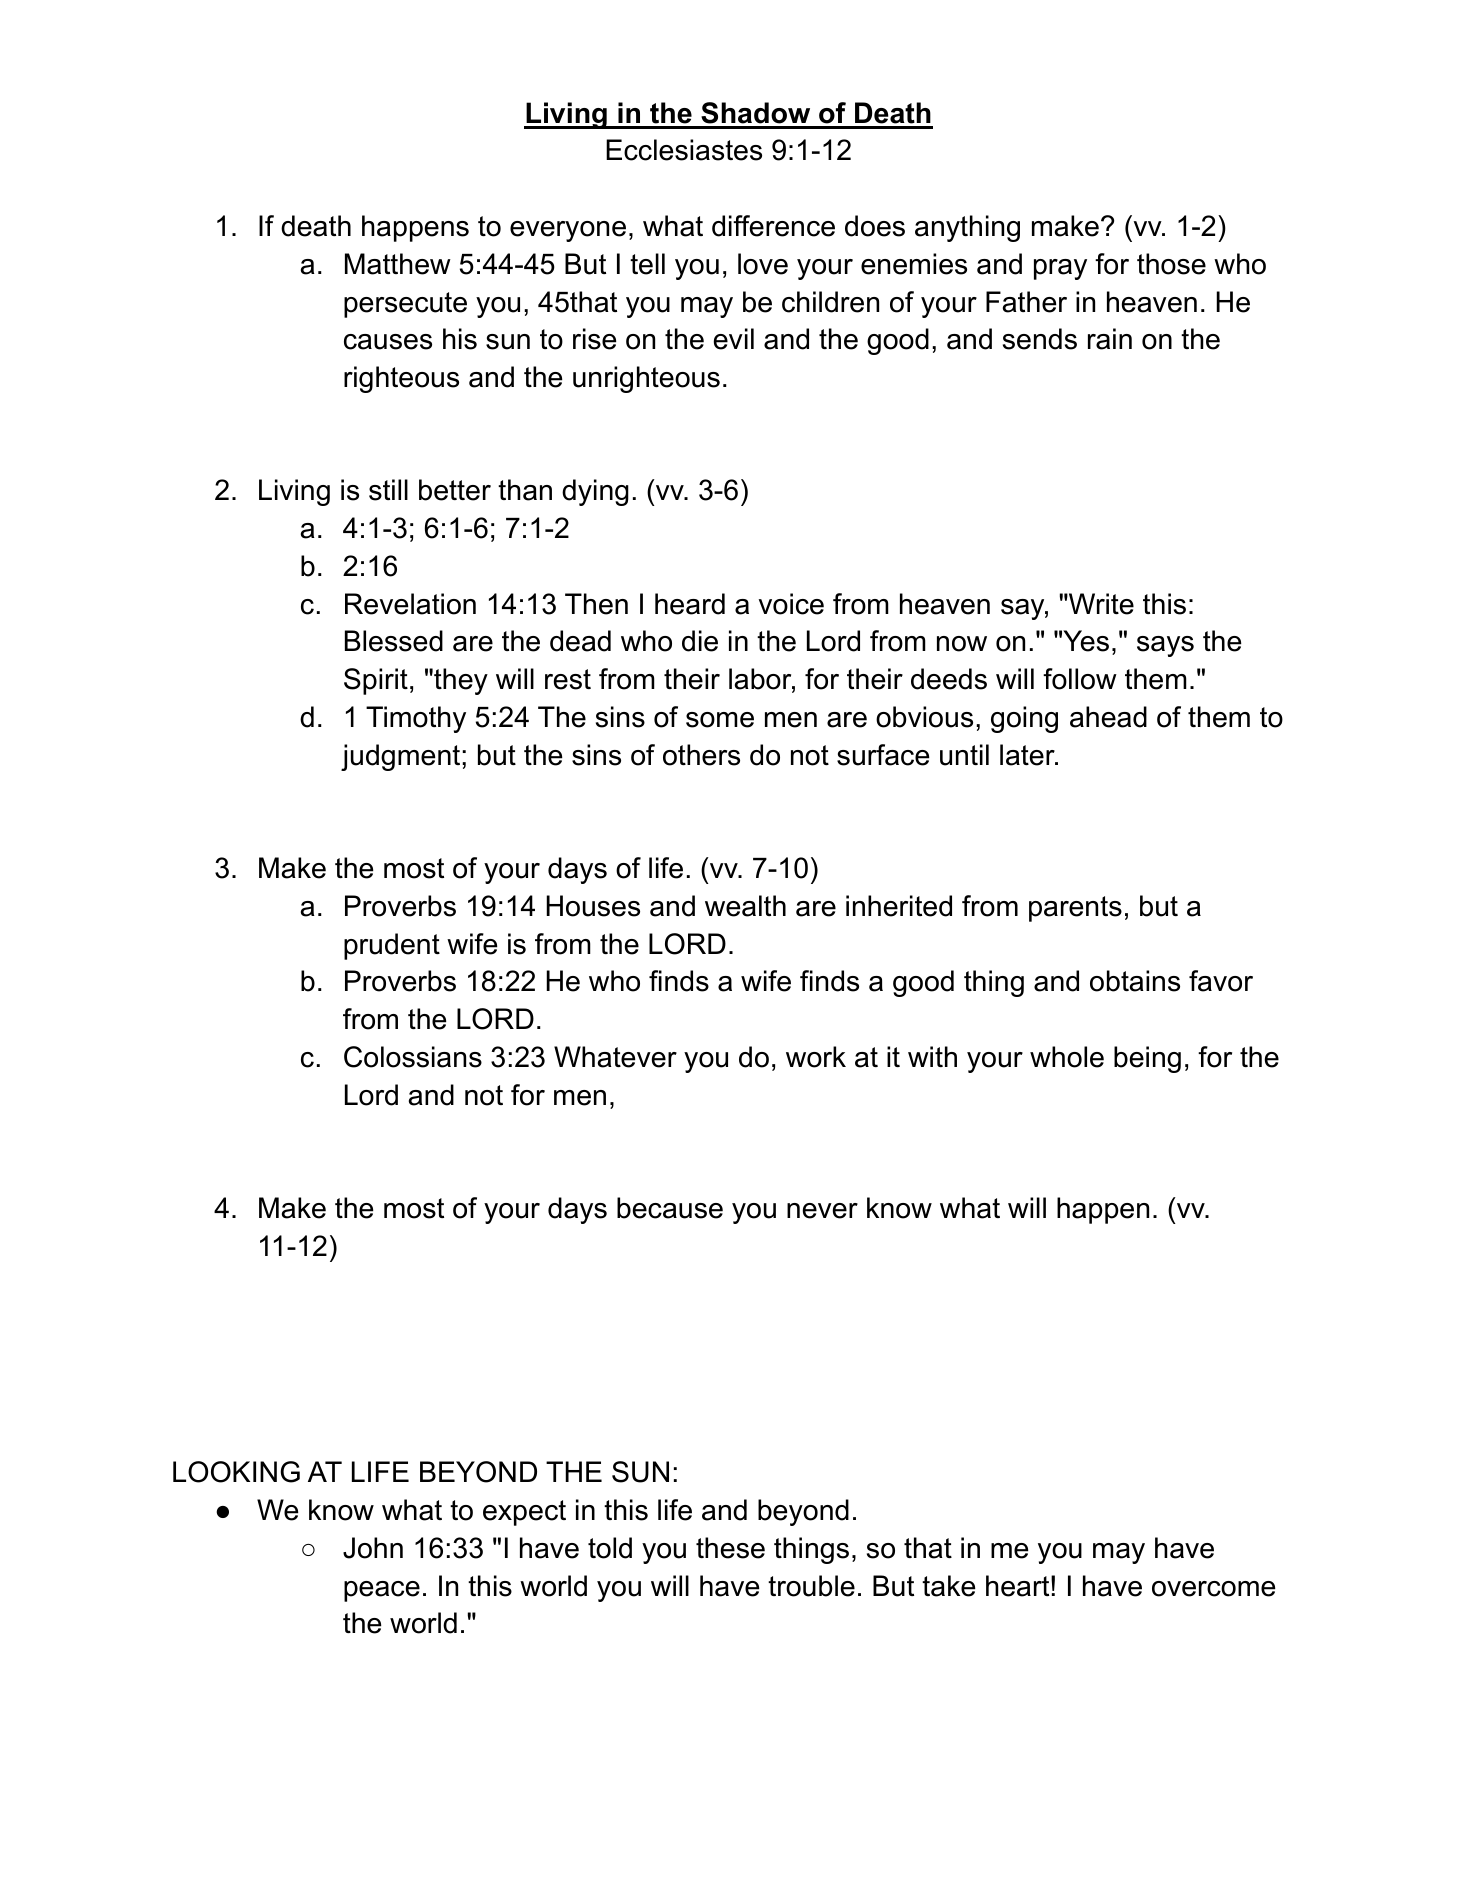 The image size is (1457, 1885). Describe the element at coordinates (773, 226) in the page. I see `difference` at that location.
